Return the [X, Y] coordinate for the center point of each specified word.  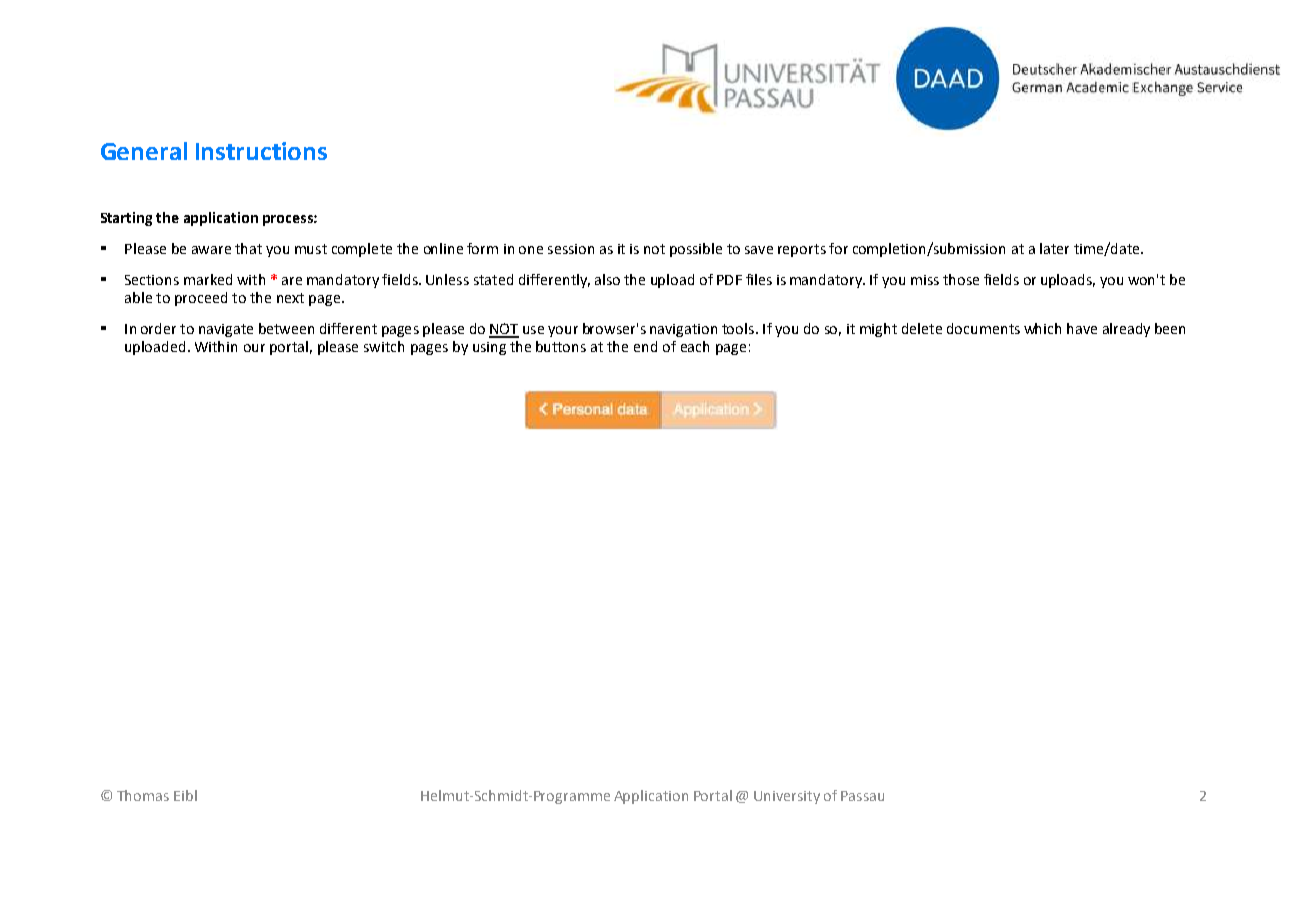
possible [696, 250]
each [695, 346]
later [1054, 248]
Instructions [261, 151]
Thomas [143, 795]
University [787, 797]
